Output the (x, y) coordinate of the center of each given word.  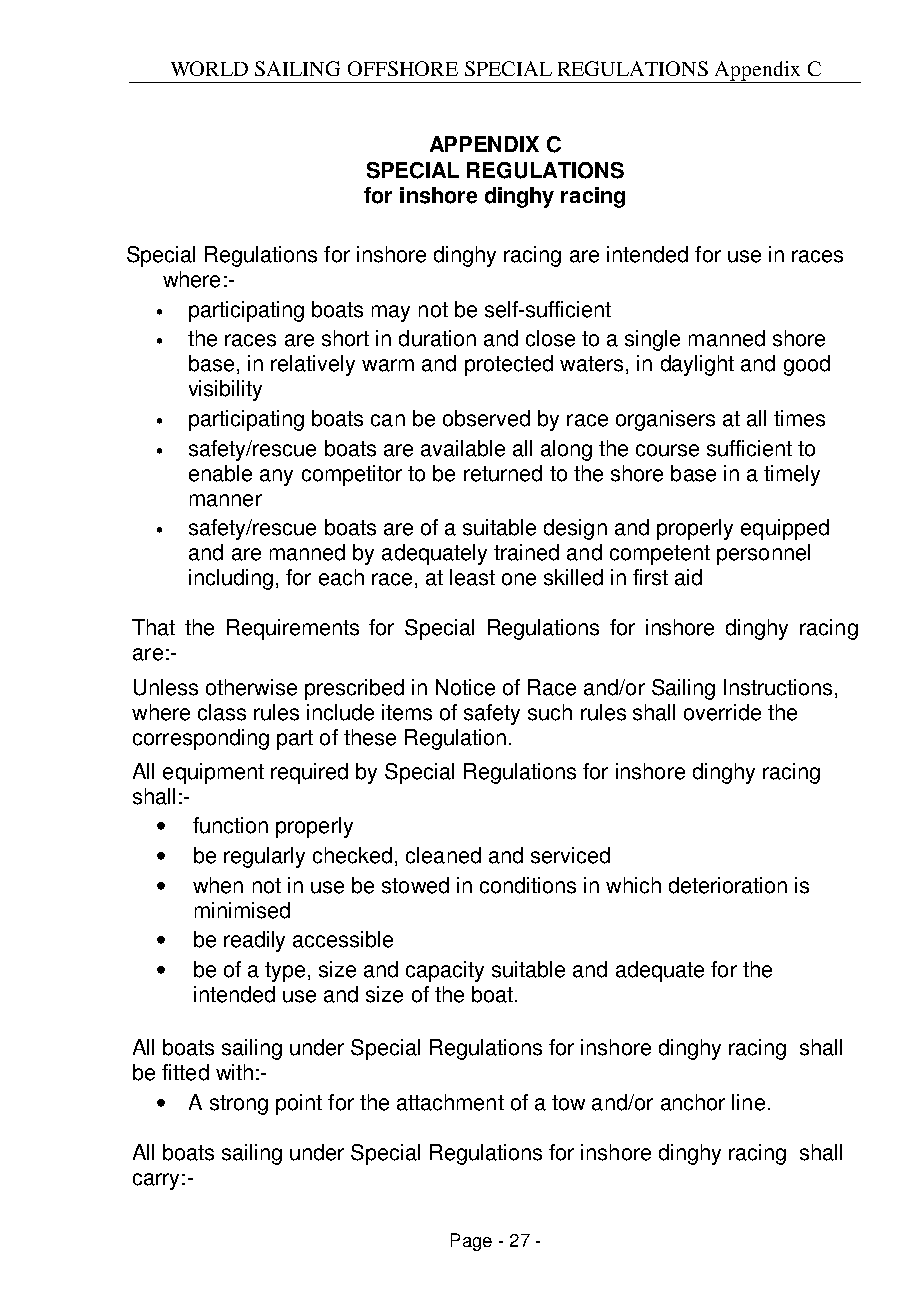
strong (239, 1105)
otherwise (251, 687)
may (391, 313)
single (652, 340)
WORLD (209, 68)
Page (471, 1242)
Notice (465, 687)
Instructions (778, 687)
